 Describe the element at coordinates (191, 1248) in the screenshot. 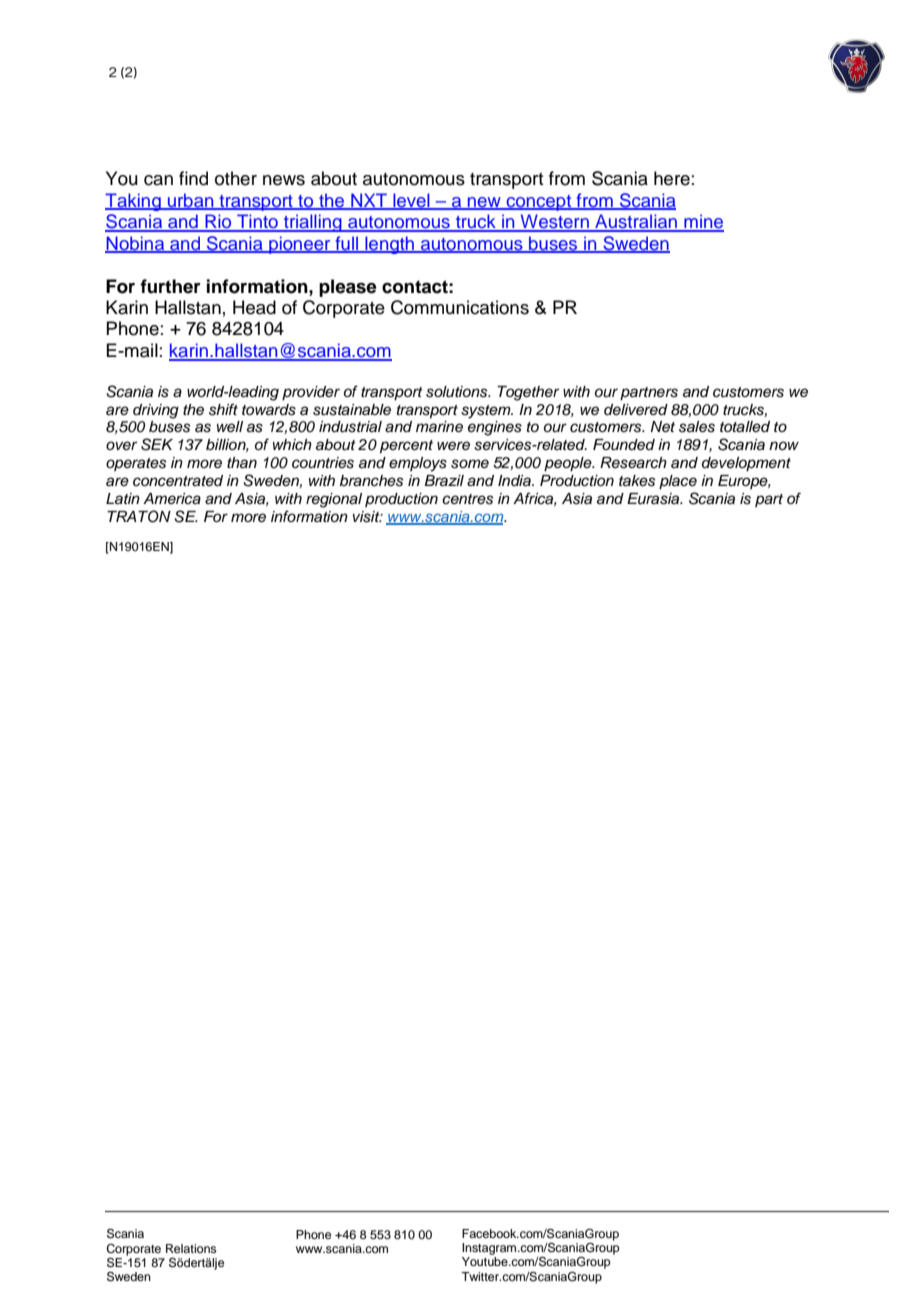

I see `Relations` at that location.
